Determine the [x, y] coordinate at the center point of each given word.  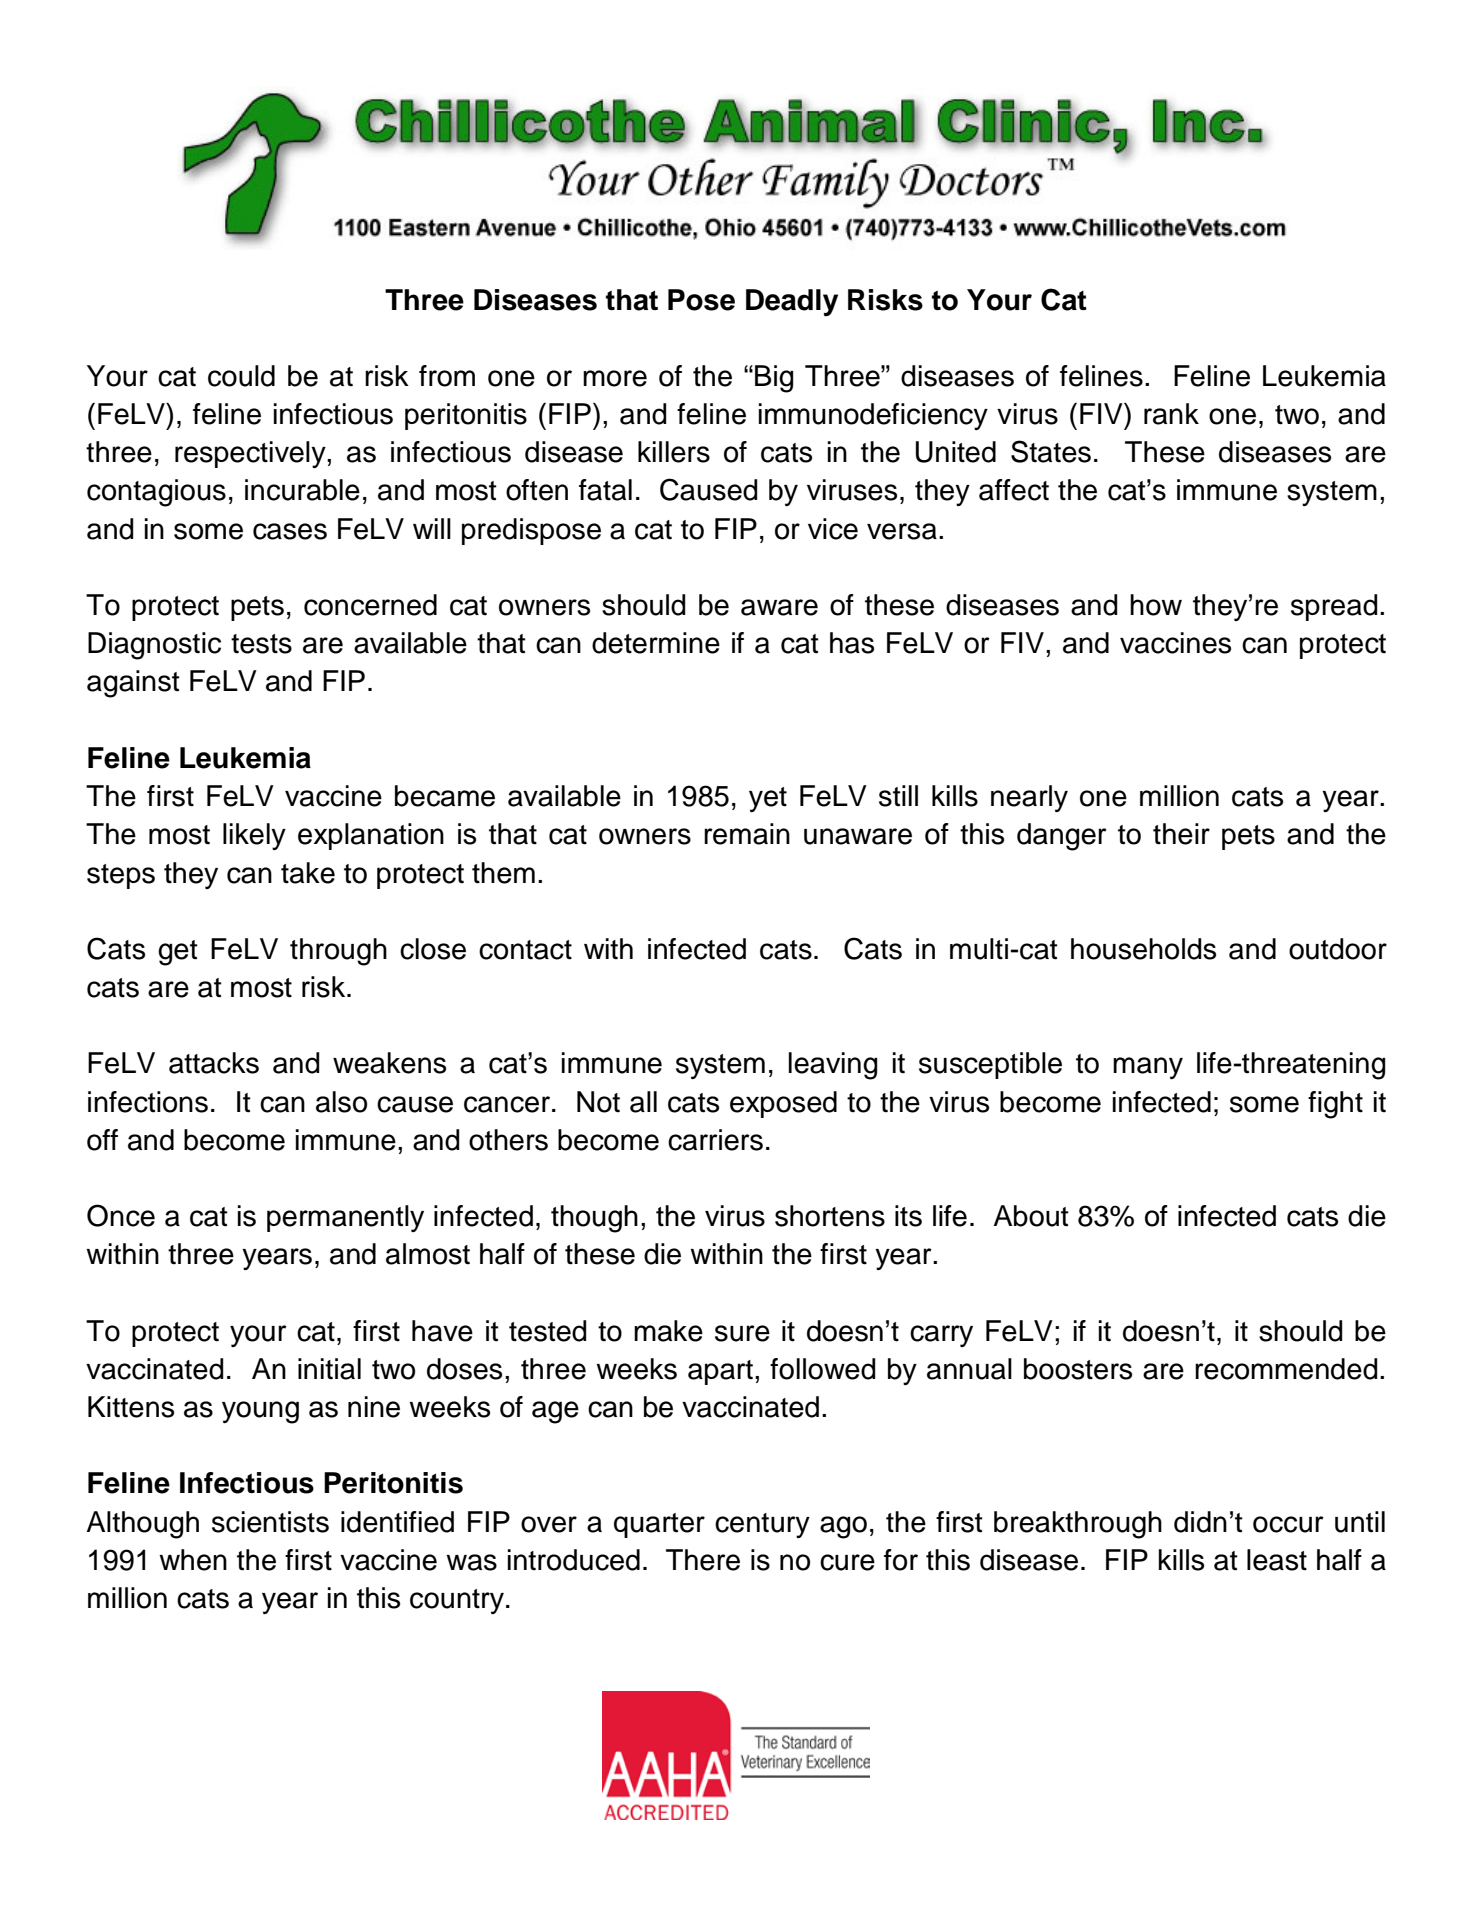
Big [774, 379]
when [193, 1560]
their [1181, 834]
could [241, 376]
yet [768, 799]
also [341, 1102]
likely [254, 836]
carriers [715, 1140]
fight [1335, 1105]
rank [1171, 414]
